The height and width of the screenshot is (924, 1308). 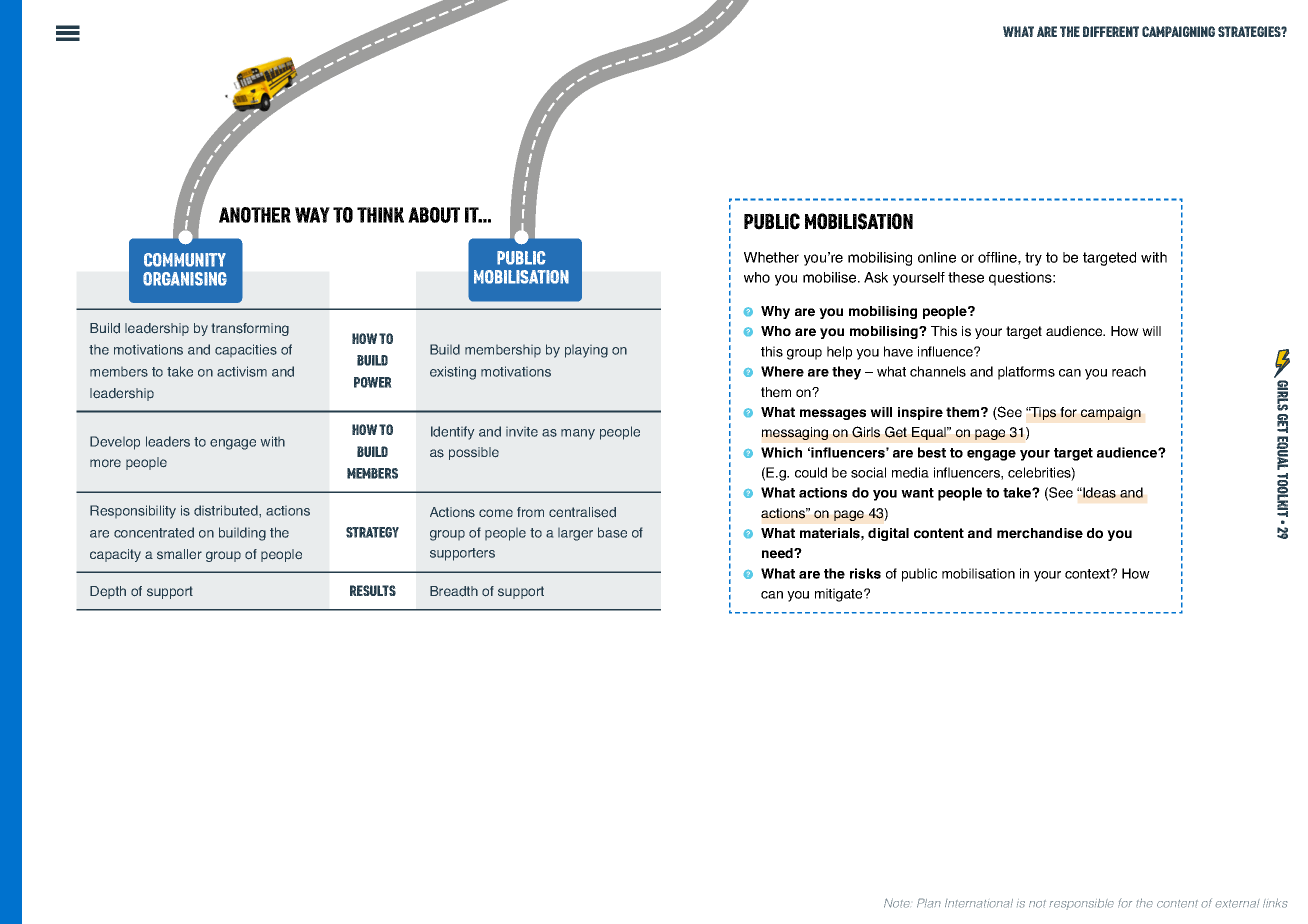 What do you see at coordinates (255, 215) in the screenshot?
I see `ANOTHER` at bounding box center [255, 215].
